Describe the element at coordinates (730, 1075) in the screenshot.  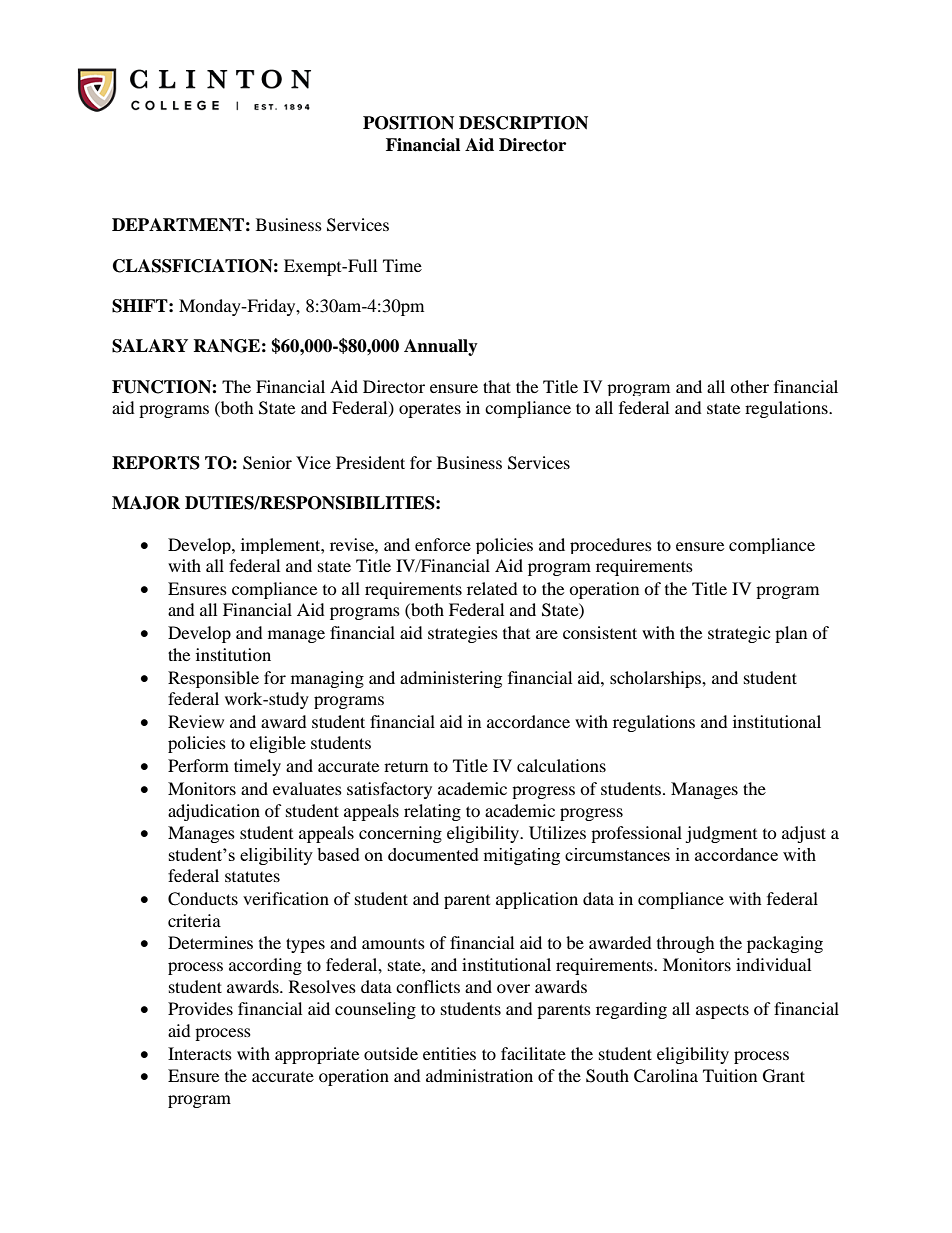
I see `Tuition` at that location.
